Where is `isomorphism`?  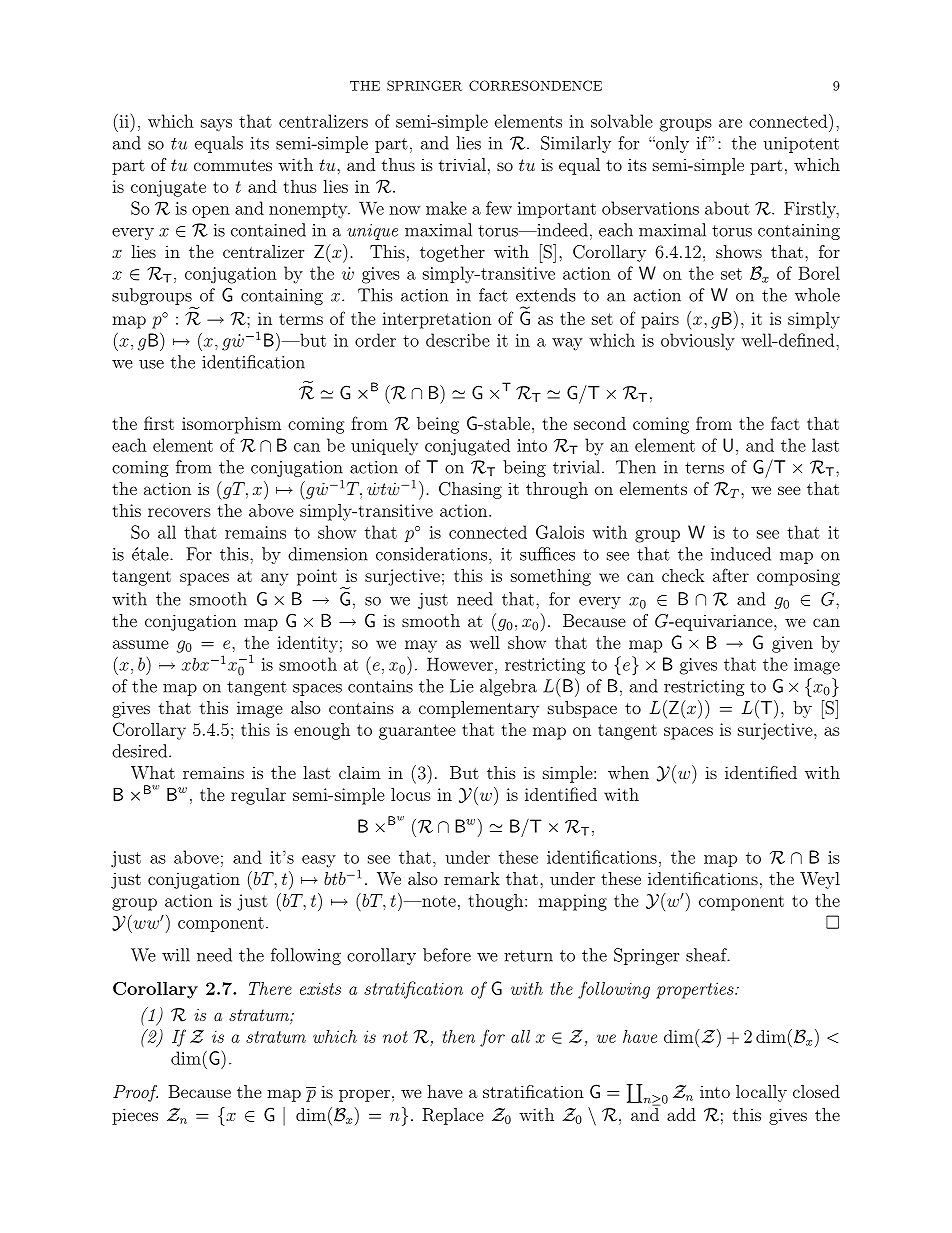
isomorphism is located at coordinates (231, 425).
